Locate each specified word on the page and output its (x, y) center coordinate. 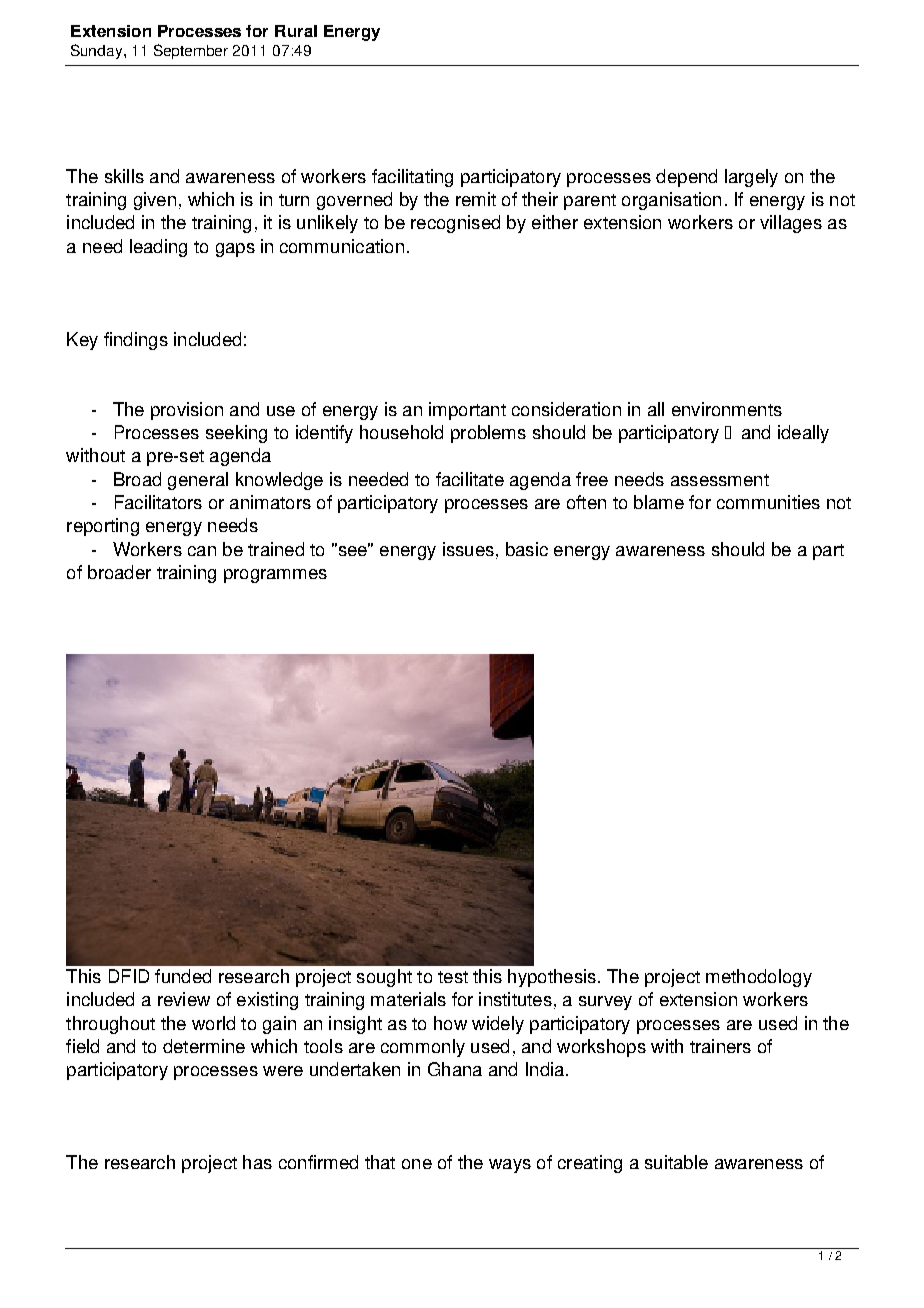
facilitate (470, 479)
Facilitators (158, 502)
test (453, 977)
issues (468, 549)
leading (158, 248)
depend (686, 178)
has (257, 1162)
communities (768, 502)
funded (183, 976)
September (191, 51)
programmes (275, 576)
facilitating (412, 178)
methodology (759, 978)
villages (791, 224)
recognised (455, 224)
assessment (720, 480)
